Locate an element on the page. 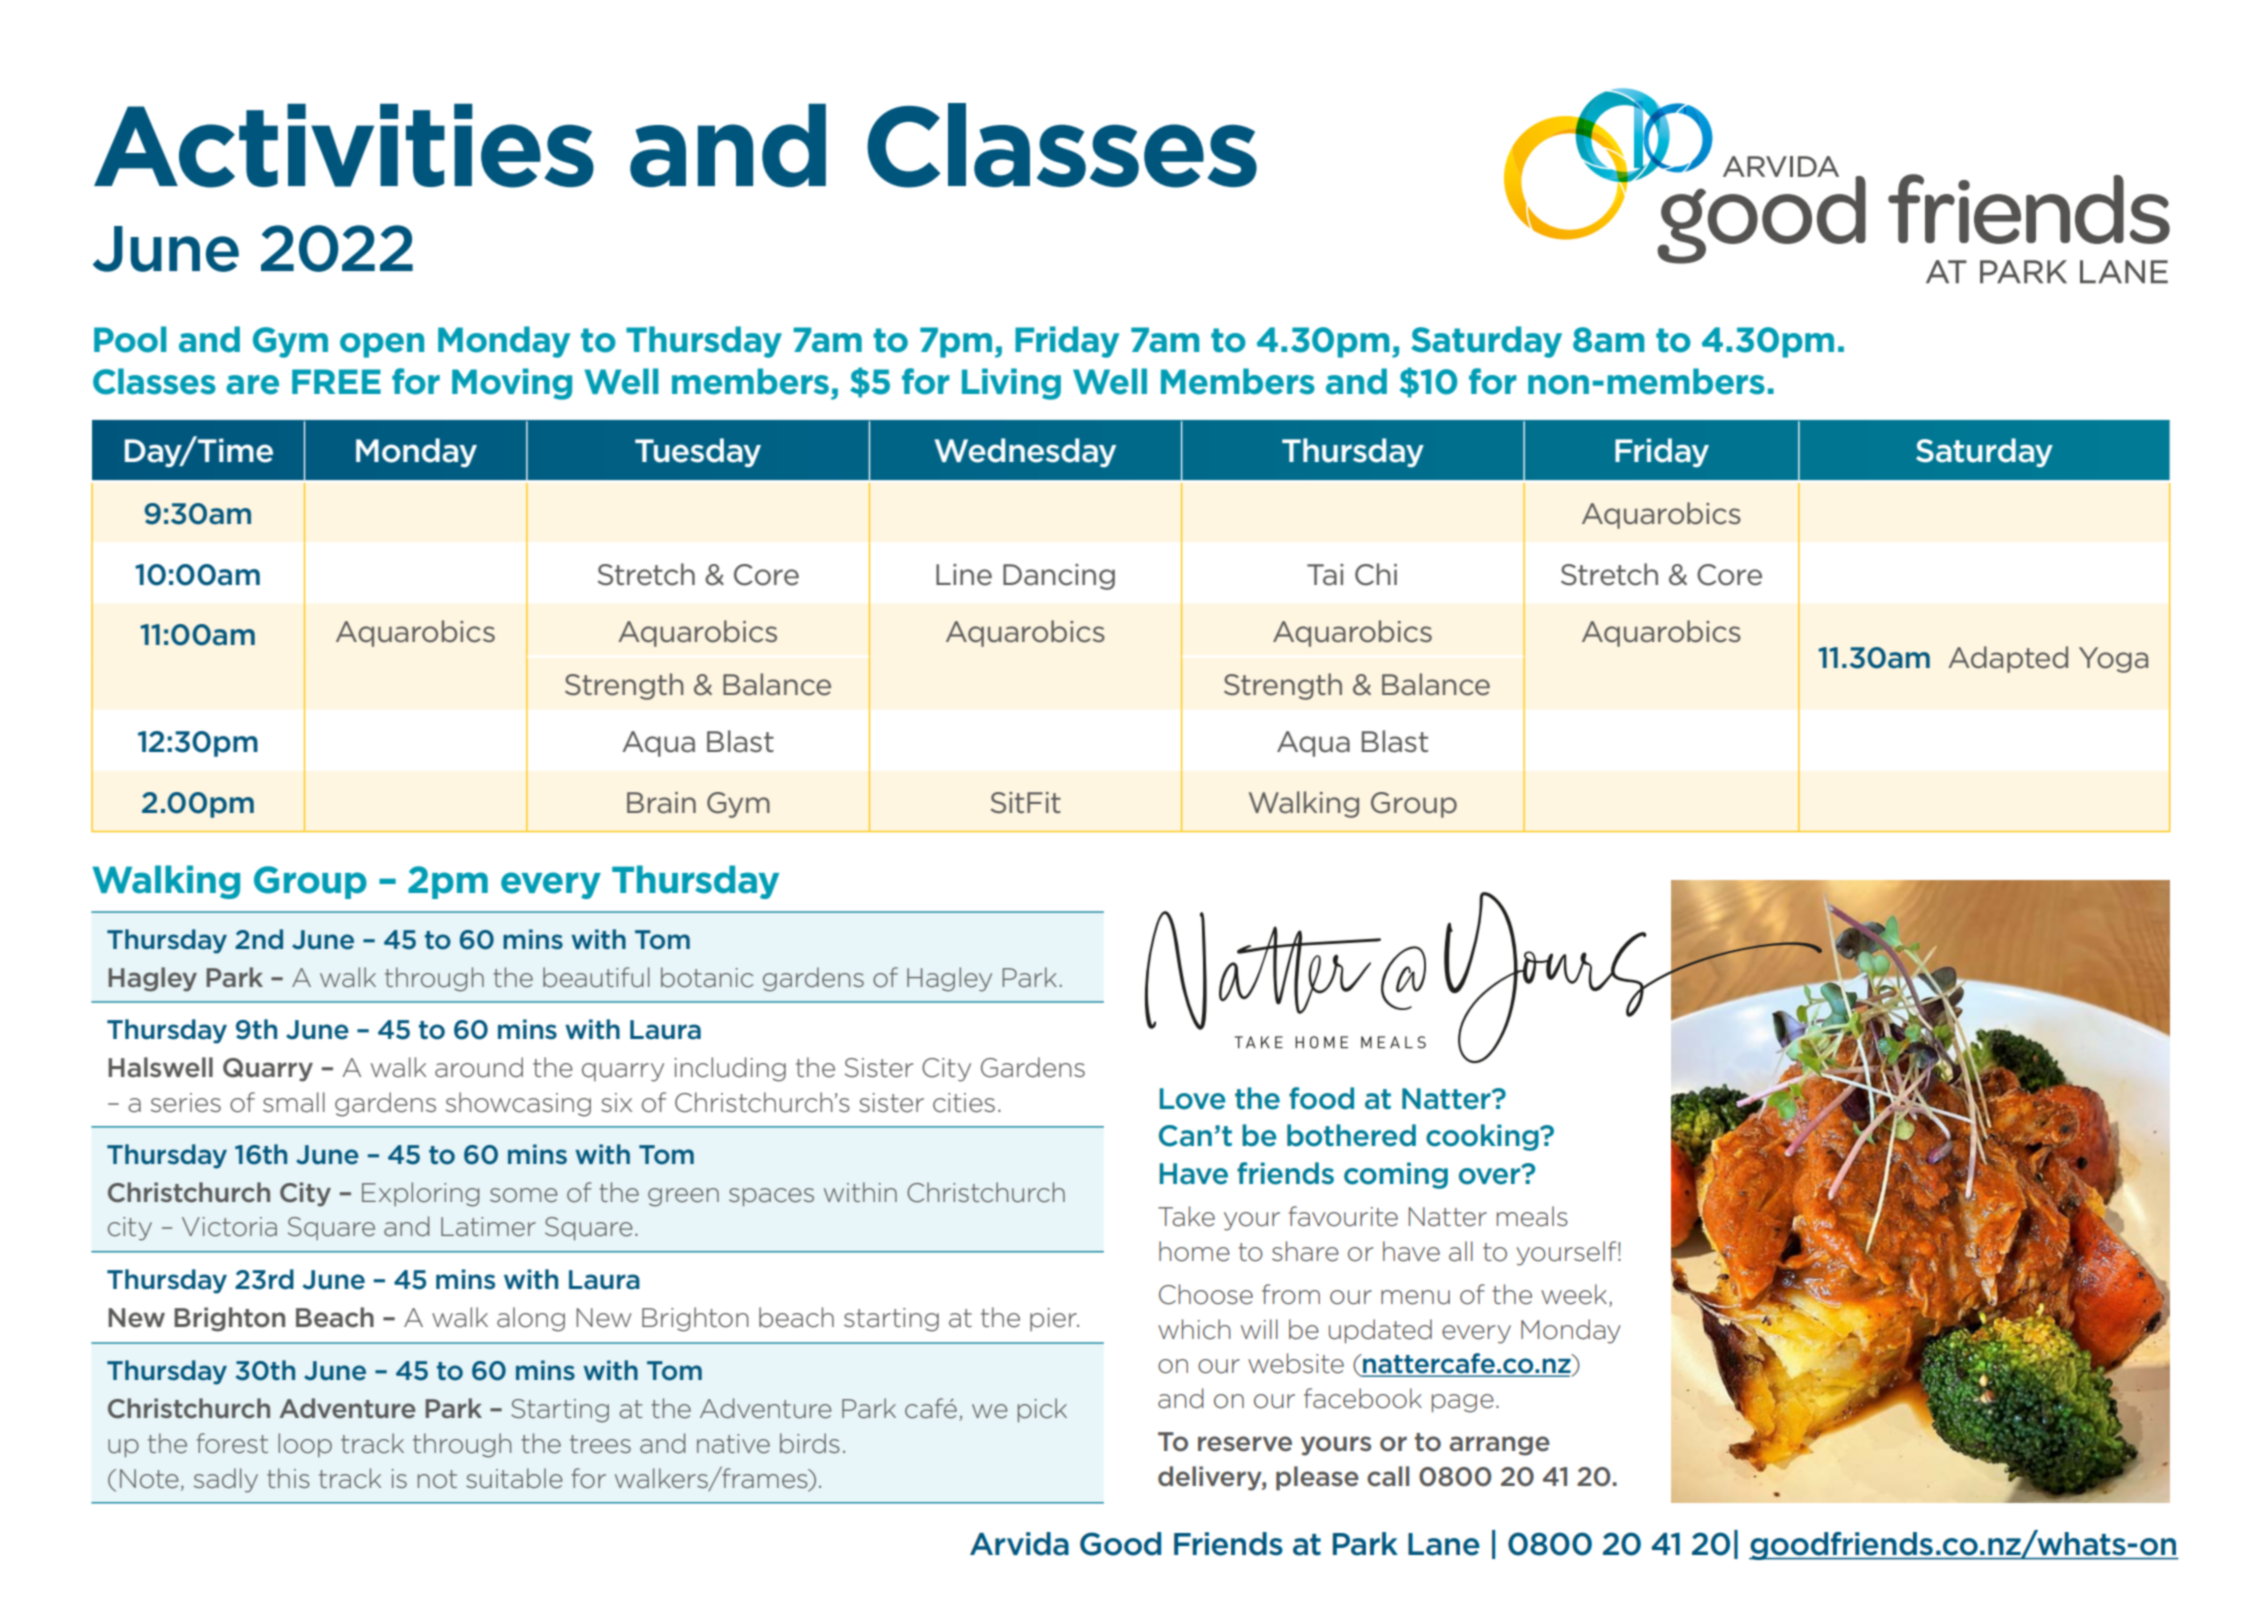  Wednesday is located at coordinates (1025, 452).
